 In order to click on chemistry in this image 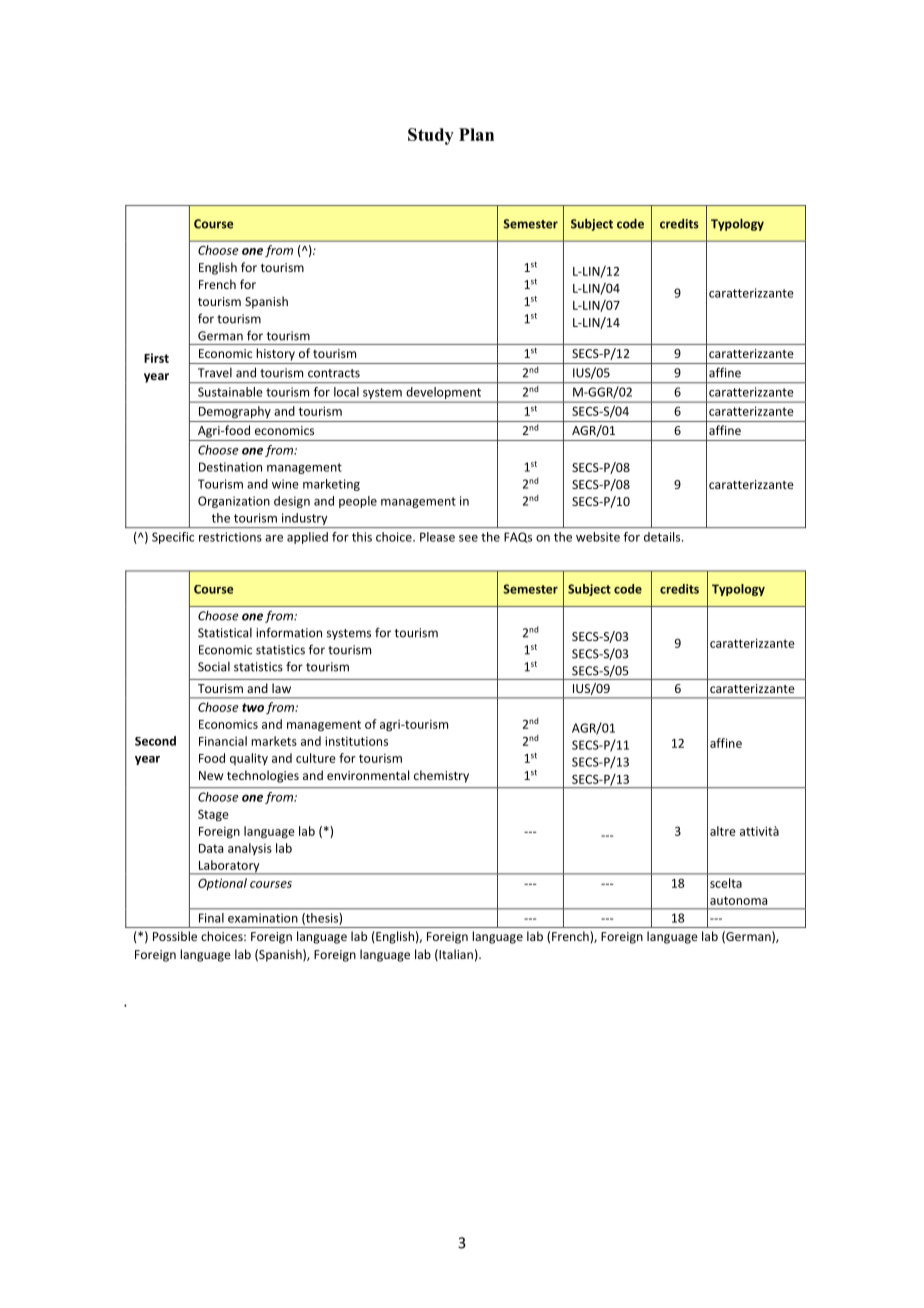, I will do `click(441, 776)`.
